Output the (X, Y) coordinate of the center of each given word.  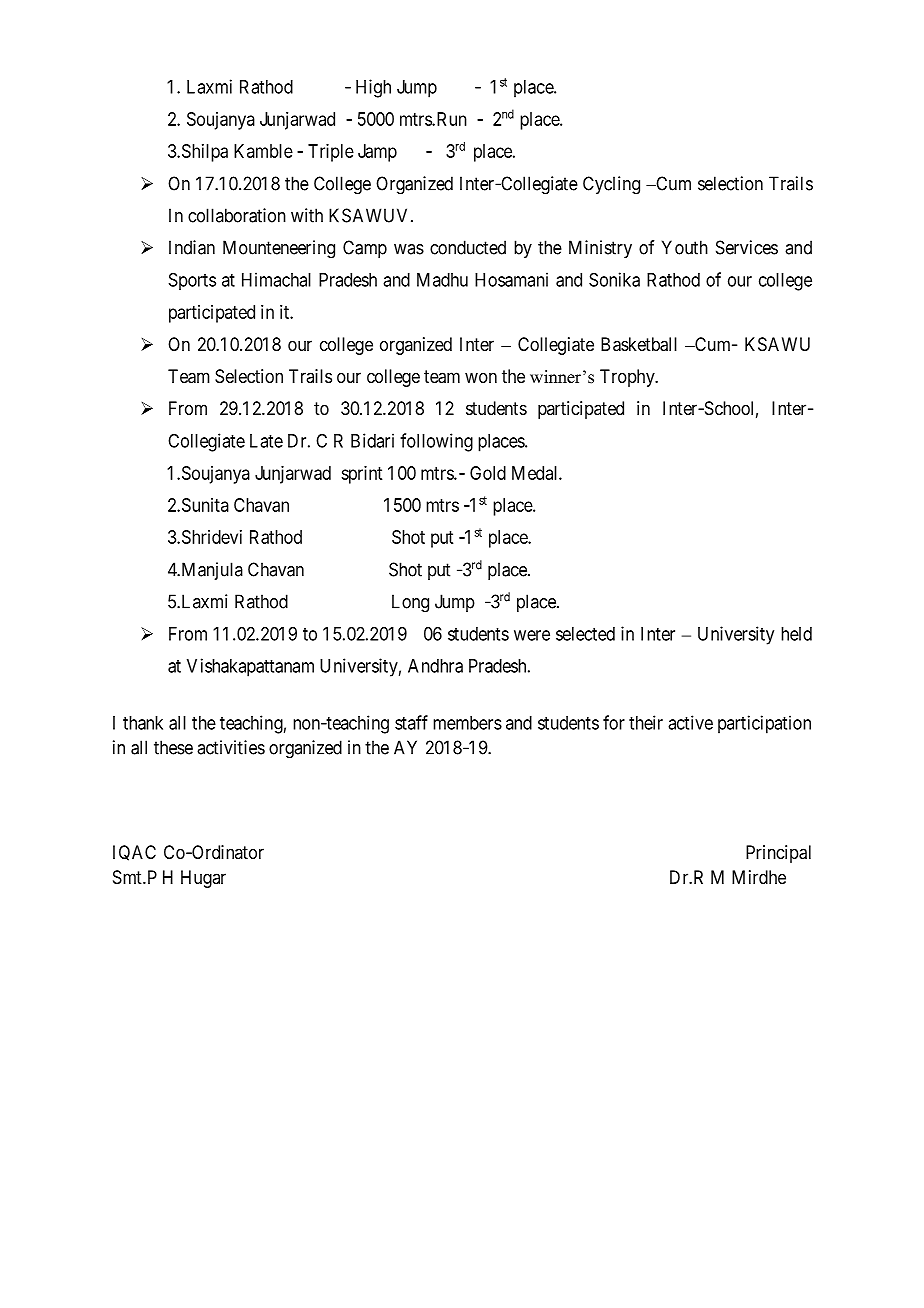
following (436, 442)
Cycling (611, 185)
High (373, 88)
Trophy (628, 378)
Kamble (263, 151)
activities (231, 747)
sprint (361, 475)
